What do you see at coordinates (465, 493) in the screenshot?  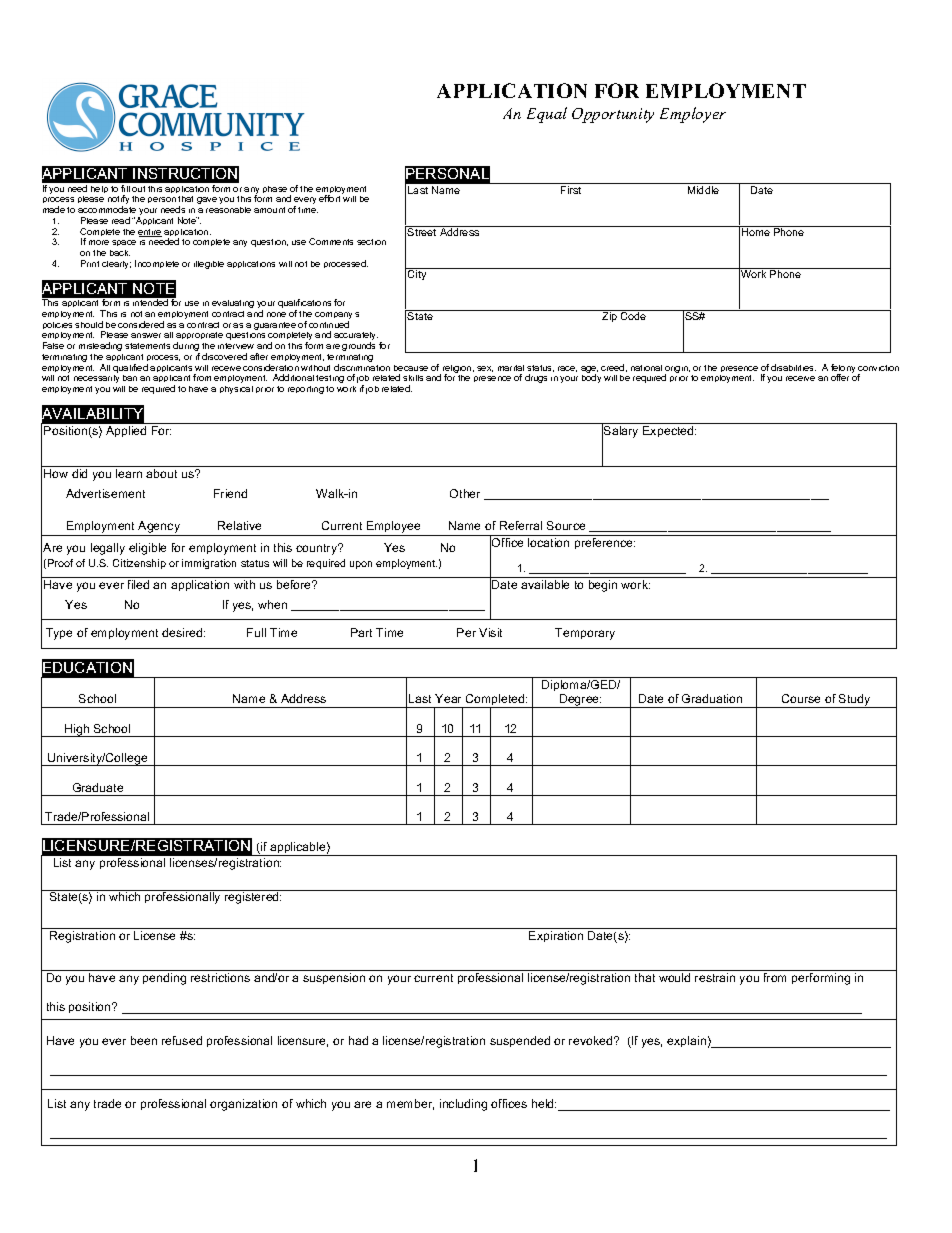 I see `Other` at bounding box center [465, 493].
